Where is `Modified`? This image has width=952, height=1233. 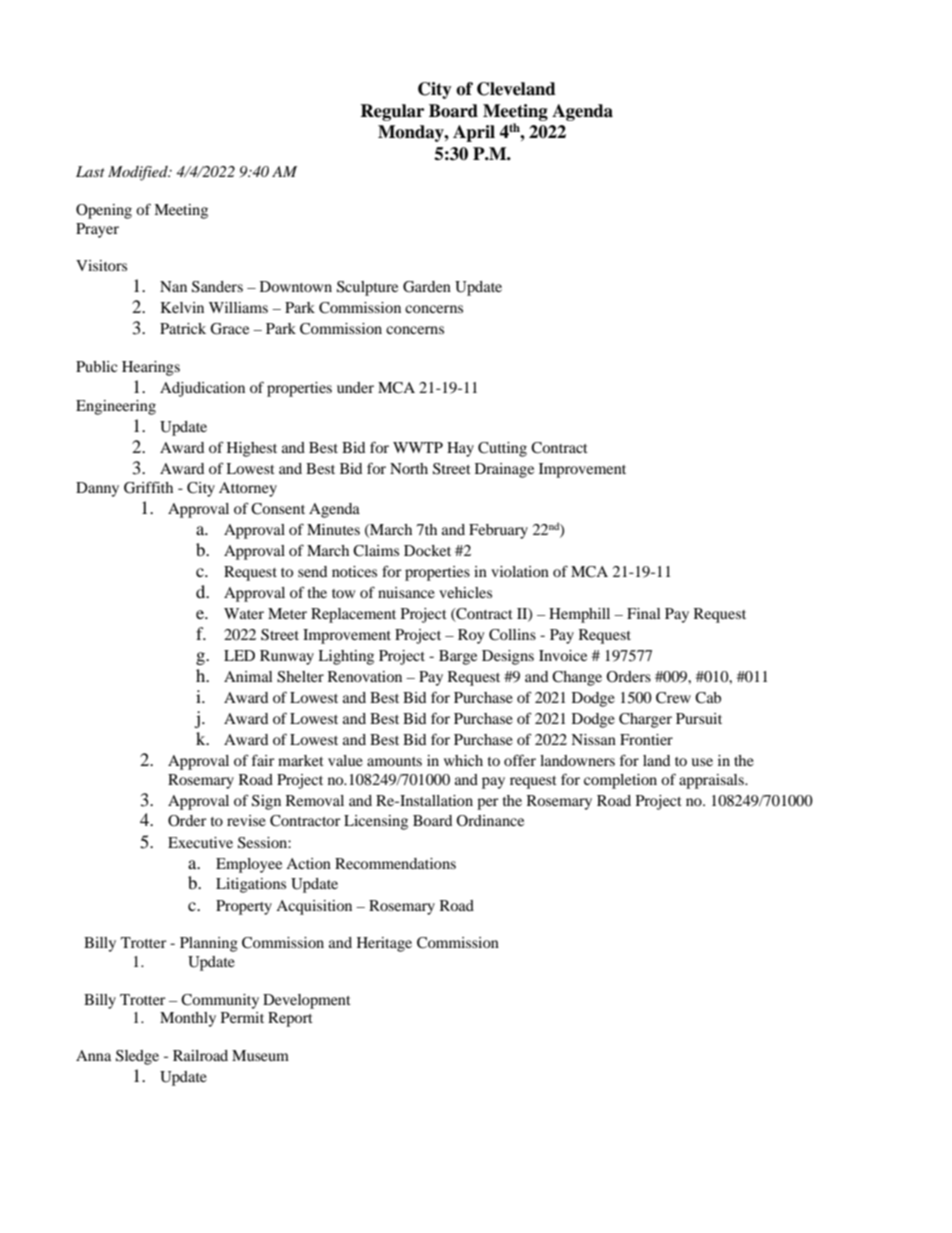 Modified is located at coordinates (139, 173).
